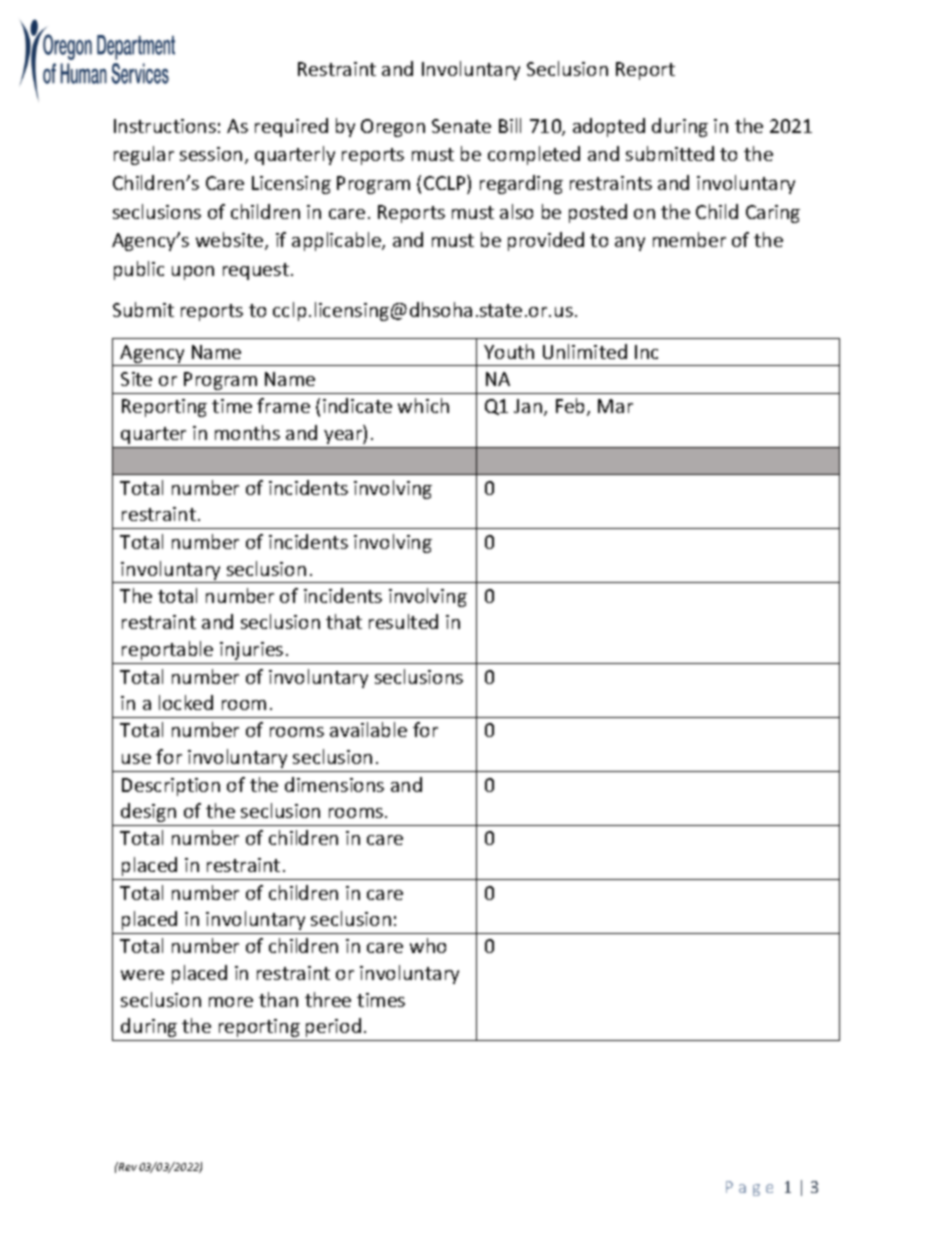  What do you see at coordinates (328, 999) in the screenshot?
I see `three` at bounding box center [328, 999].
